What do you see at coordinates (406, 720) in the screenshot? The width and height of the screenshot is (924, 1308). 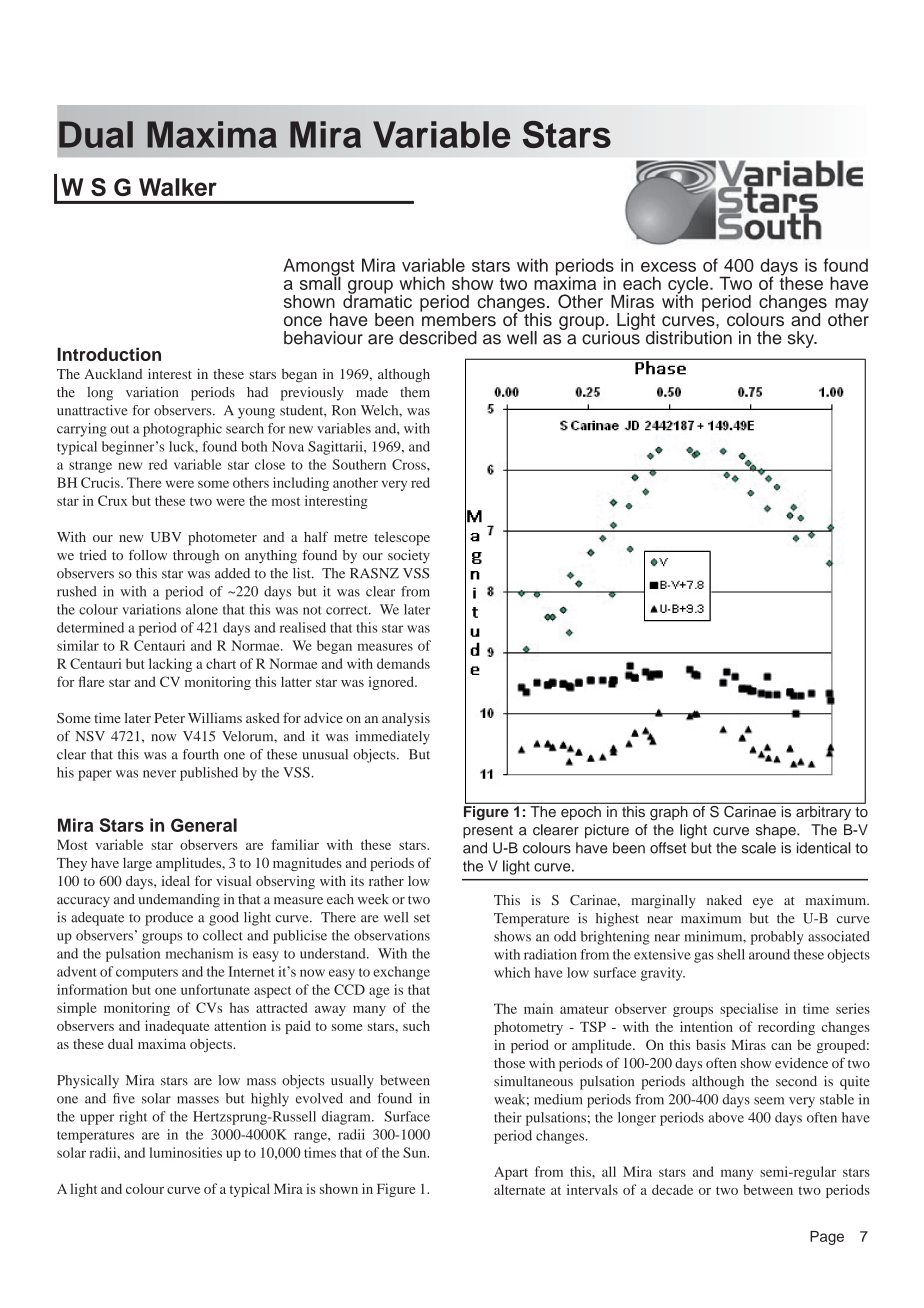 I see `analysis` at bounding box center [406, 720].
